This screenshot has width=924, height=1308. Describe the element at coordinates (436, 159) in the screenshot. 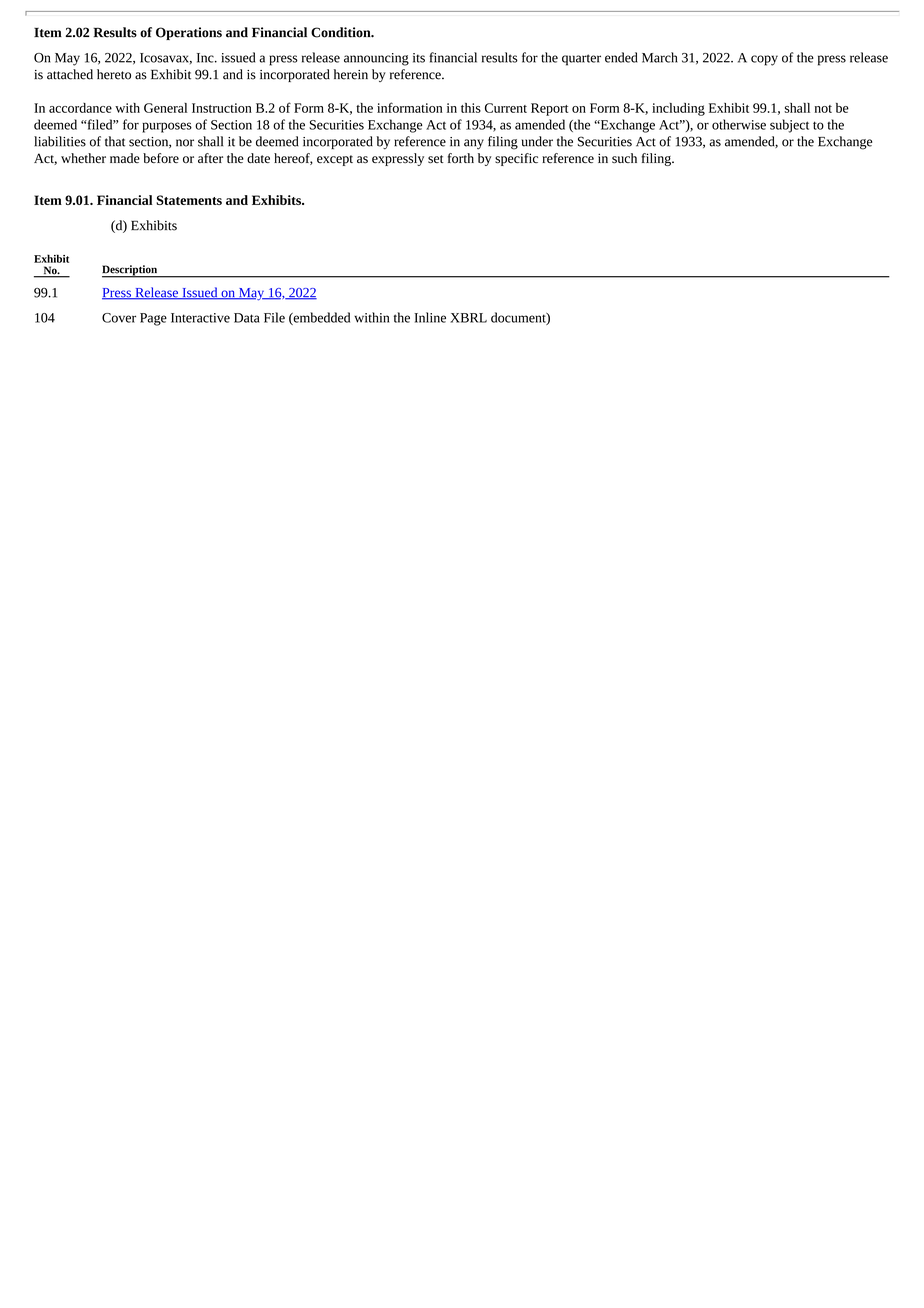

I see `set` at that location.
